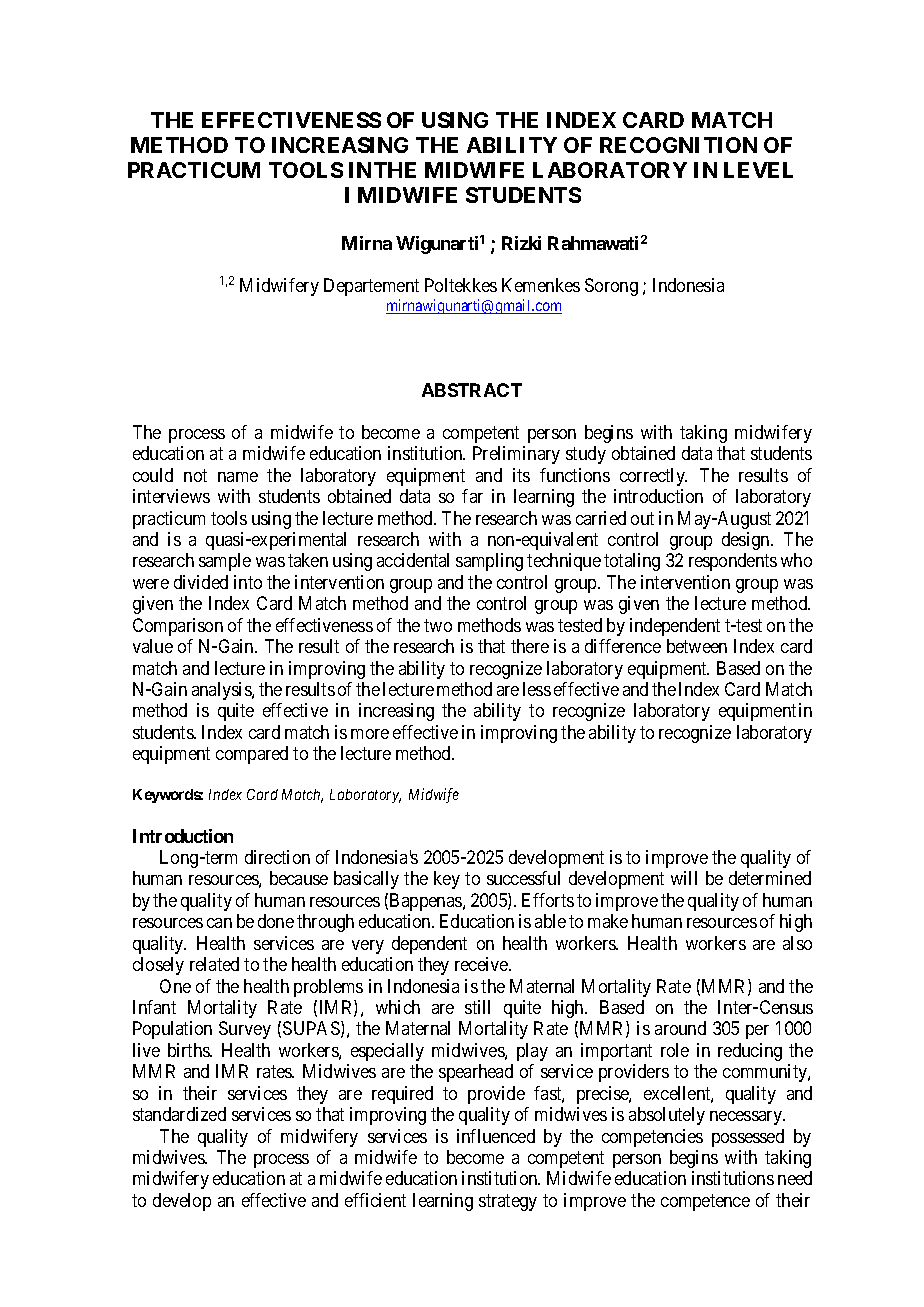 Image resolution: width=924 pixels, height=1307 pixels. What do you see at coordinates (496, 1136) in the screenshot?
I see `influenced` at bounding box center [496, 1136].
